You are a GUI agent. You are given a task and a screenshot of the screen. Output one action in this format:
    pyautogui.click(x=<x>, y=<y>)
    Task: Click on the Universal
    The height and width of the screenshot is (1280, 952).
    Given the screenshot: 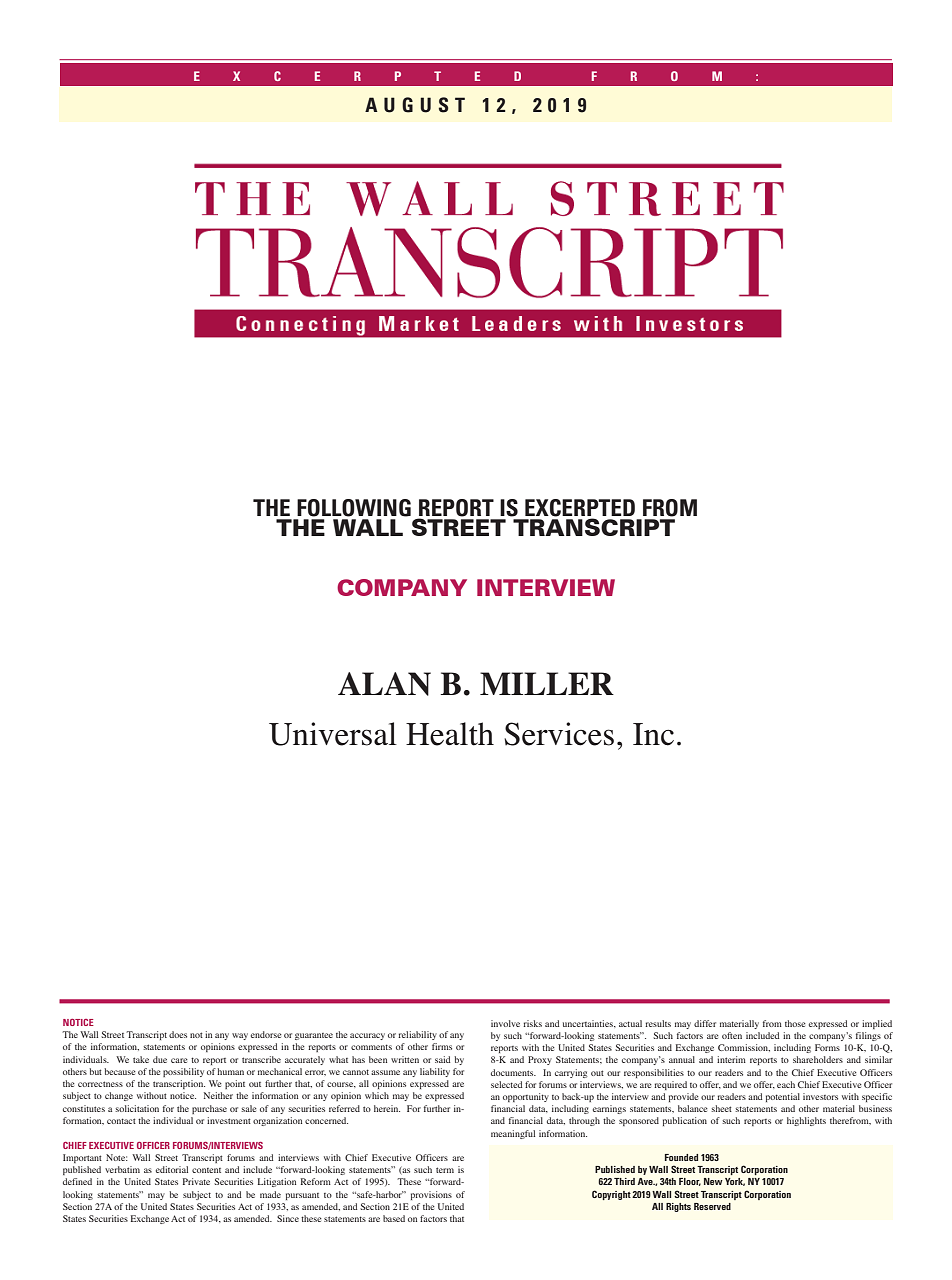 What is the action you would take?
    pyautogui.click(x=333, y=734)
